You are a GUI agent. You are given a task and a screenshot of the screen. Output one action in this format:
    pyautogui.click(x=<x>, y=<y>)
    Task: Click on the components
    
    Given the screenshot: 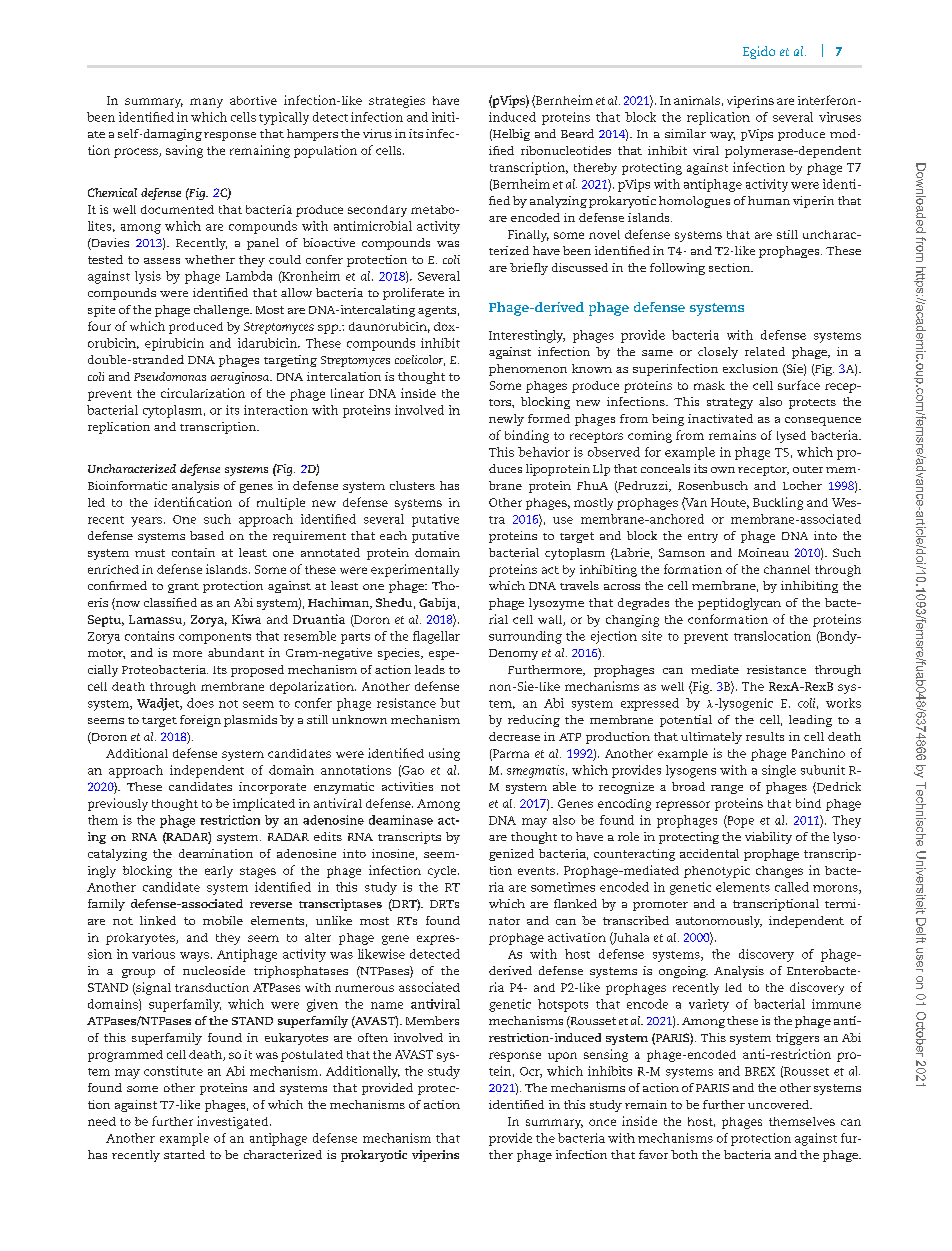 What is the action you would take?
    pyautogui.click(x=215, y=638)
